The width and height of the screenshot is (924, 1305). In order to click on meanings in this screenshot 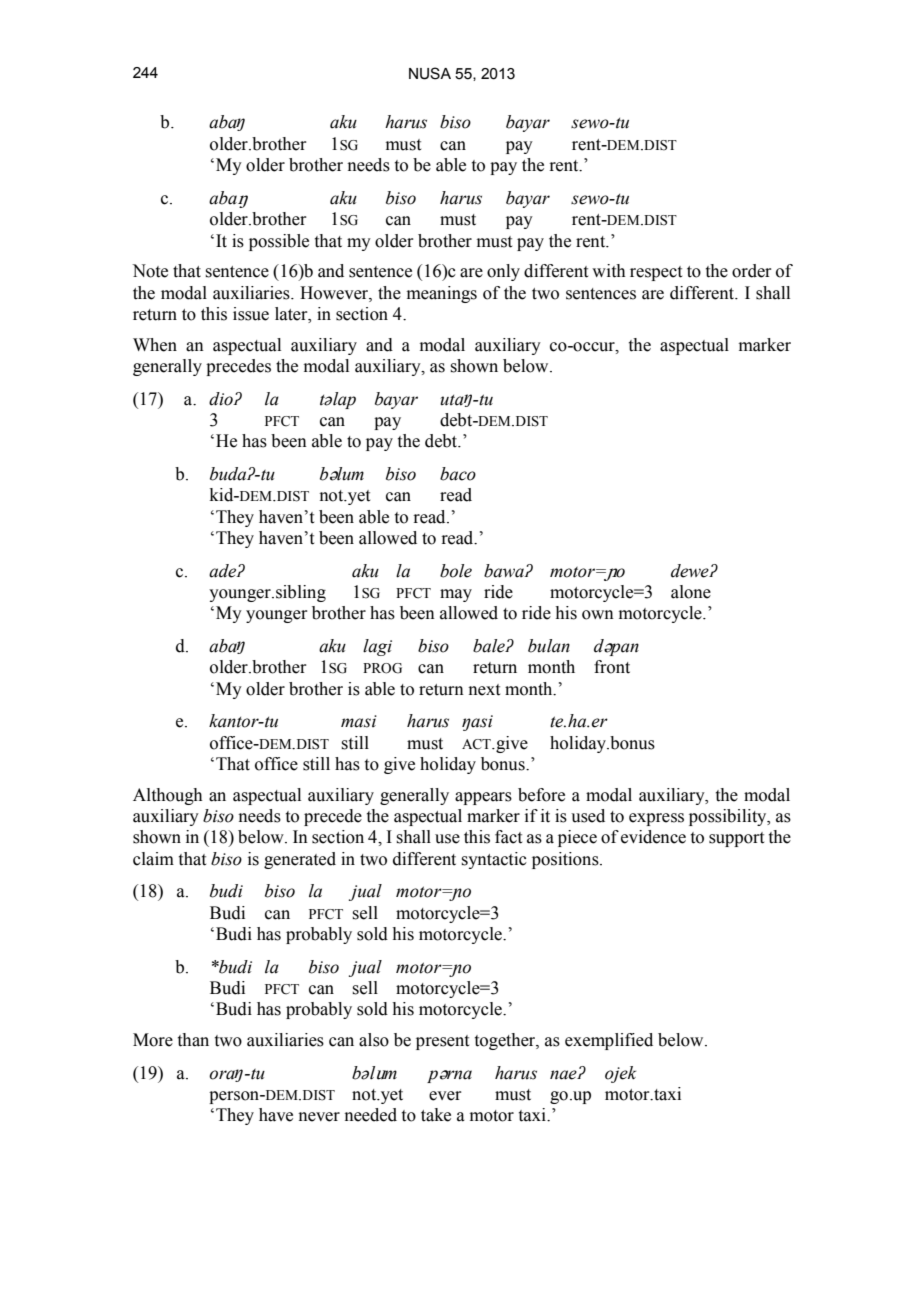, I will do `click(442, 294)`.
